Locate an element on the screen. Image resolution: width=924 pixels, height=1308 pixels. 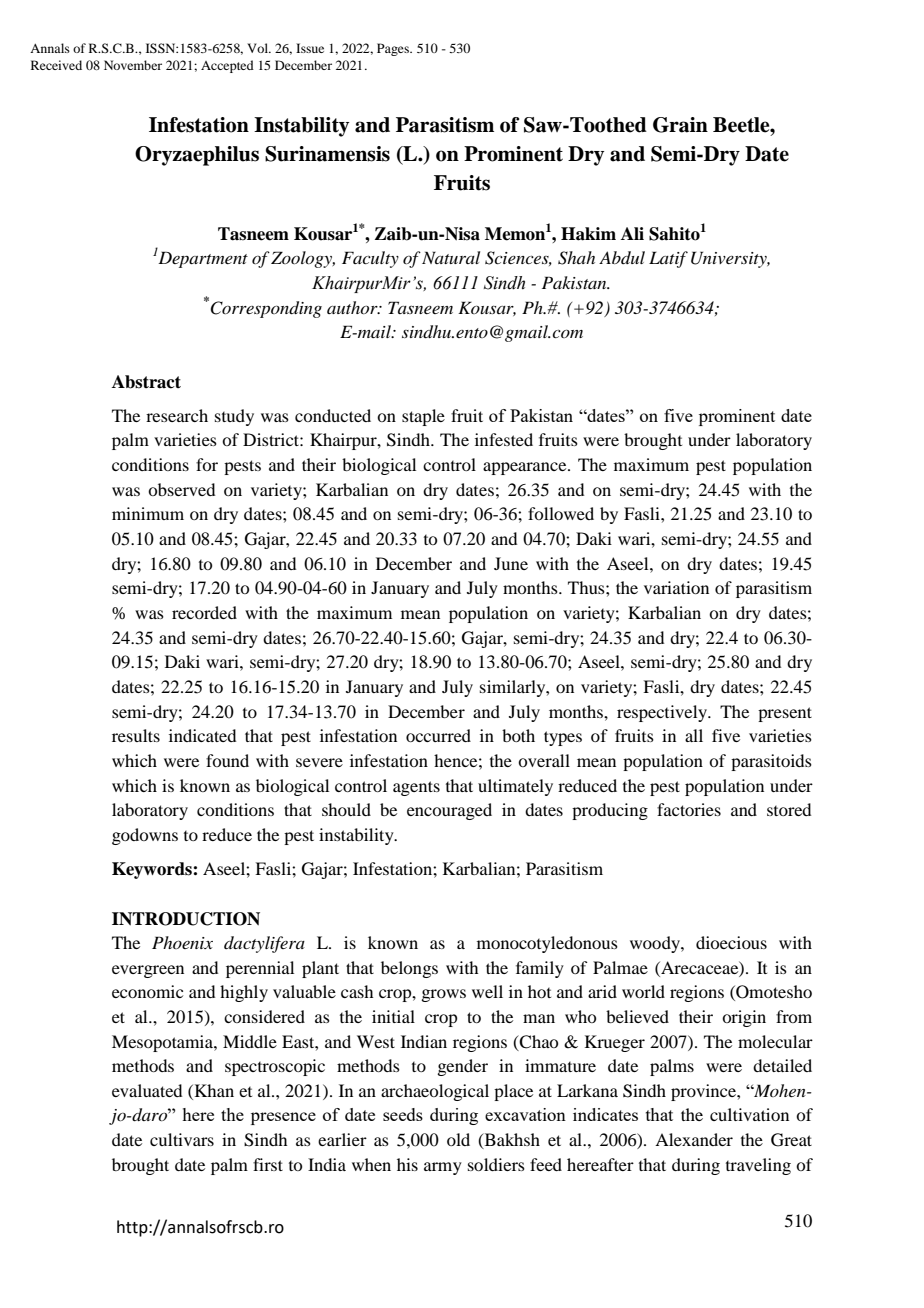
Grain is located at coordinates (680, 125).
